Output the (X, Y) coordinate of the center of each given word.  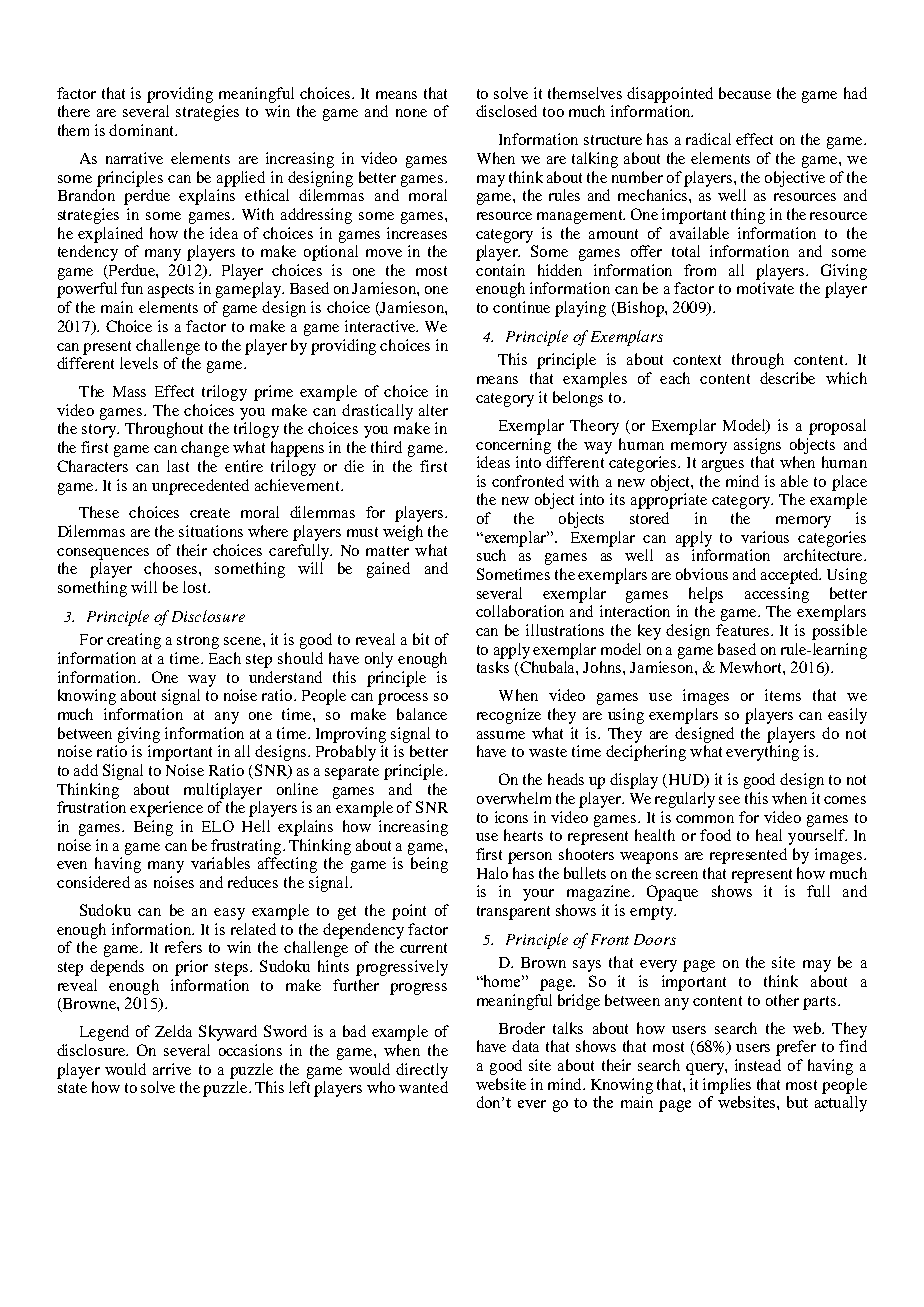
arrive (172, 1069)
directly (422, 1071)
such (491, 555)
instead (758, 1065)
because (745, 93)
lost (196, 587)
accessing (777, 595)
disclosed (506, 111)
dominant (143, 130)
